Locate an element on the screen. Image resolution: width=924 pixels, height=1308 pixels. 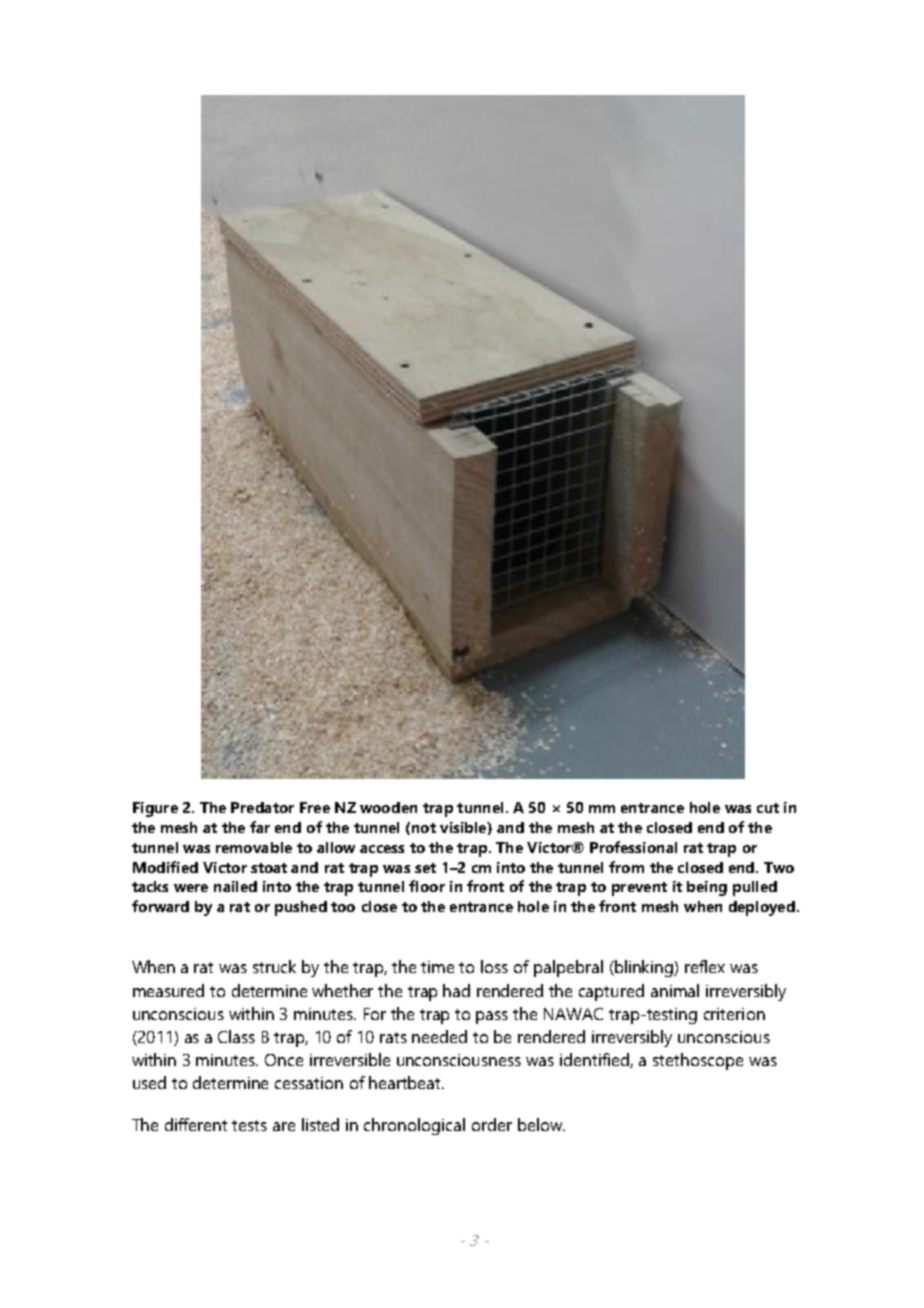
wooden is located at coordinates (388, 807).
